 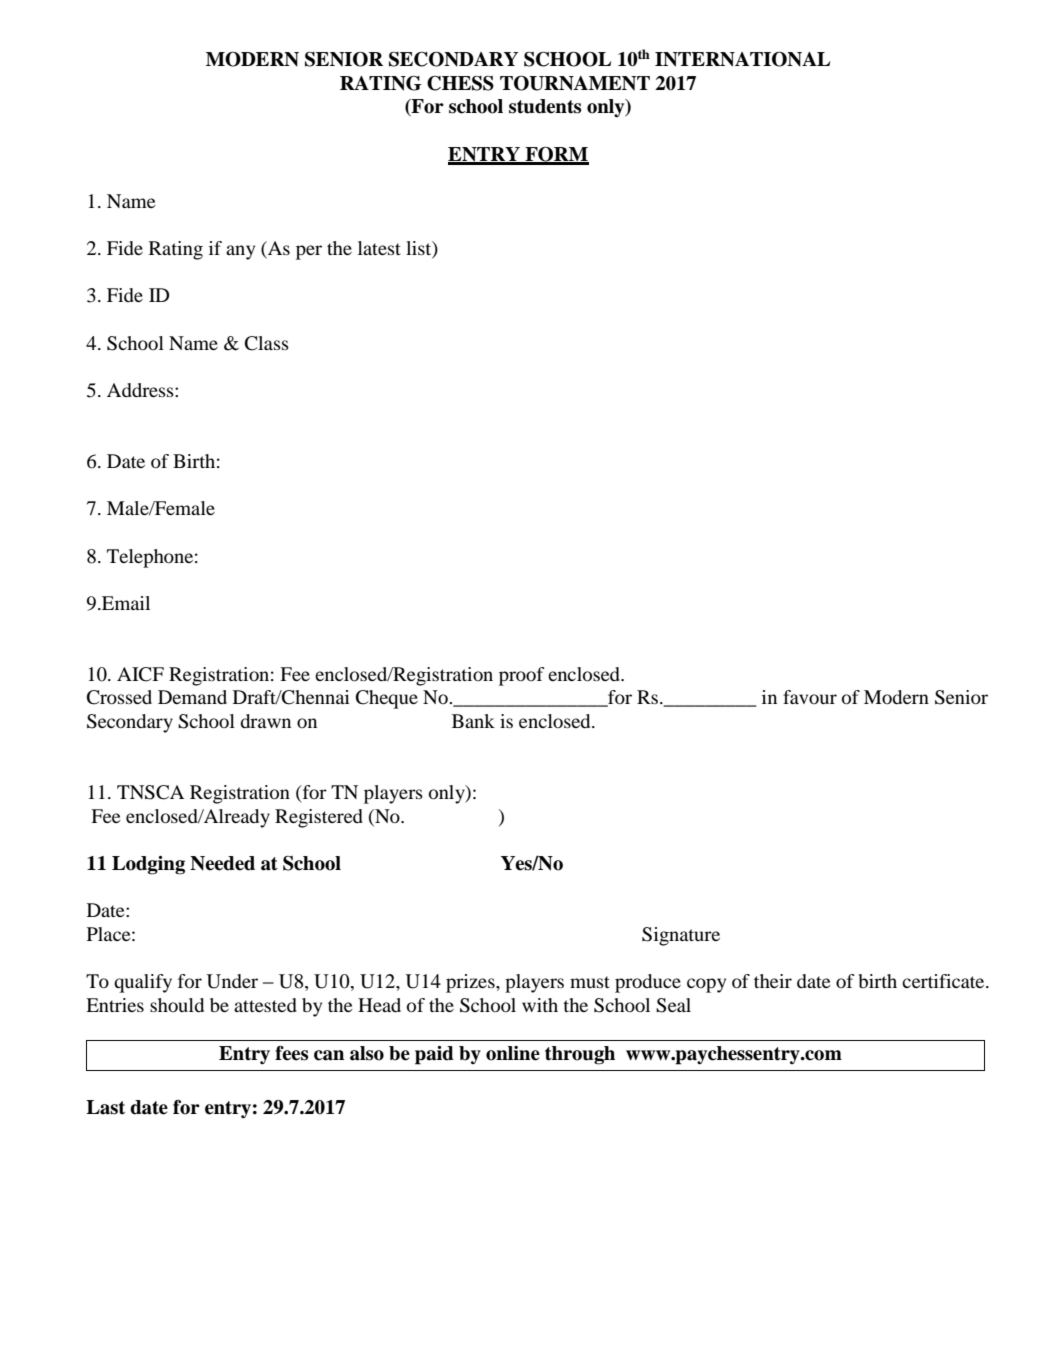 I want to click on students, so click(x=545, y=106).
